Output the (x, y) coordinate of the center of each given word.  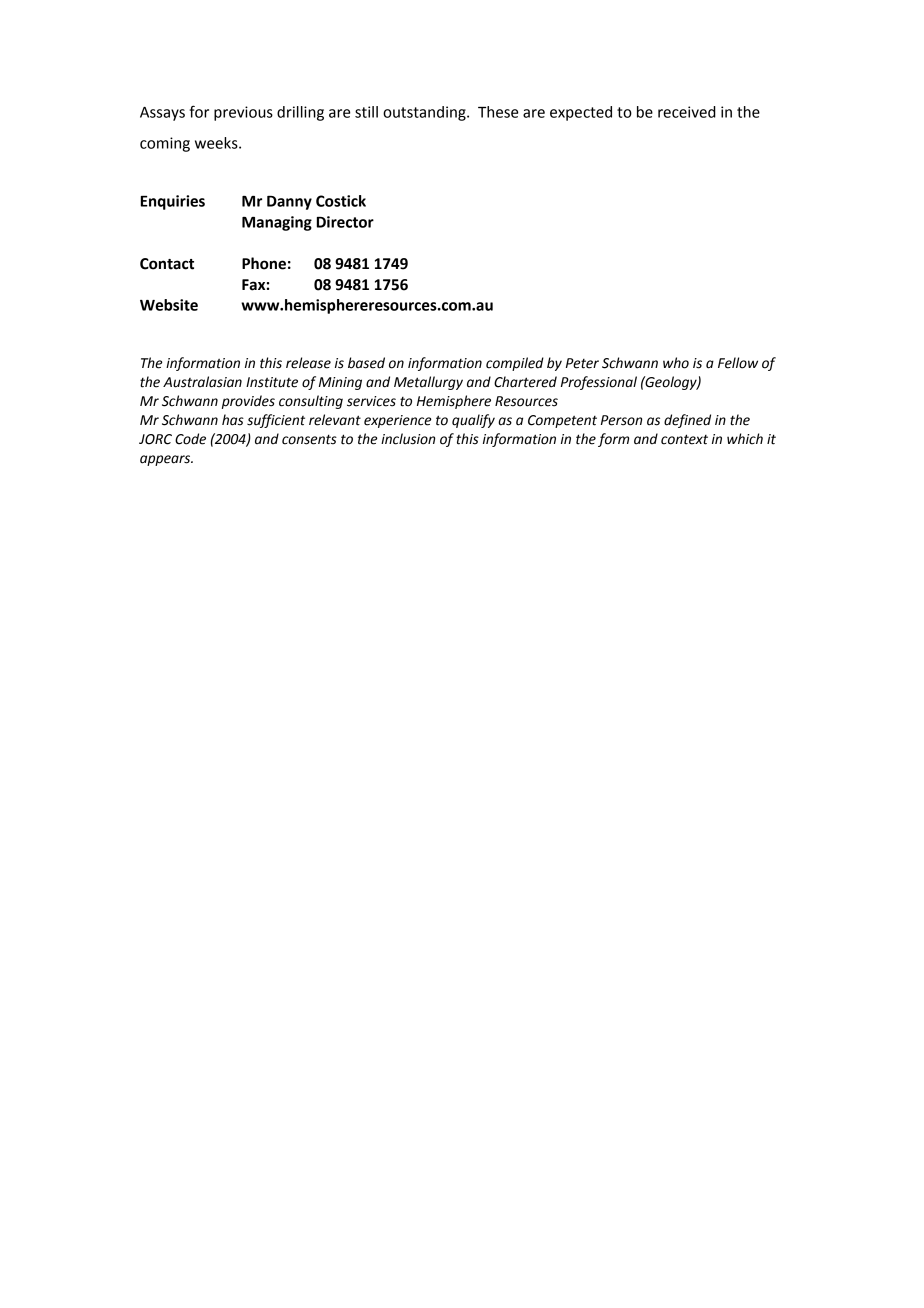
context (684, 439)
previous (243, 113)
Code (190, 439)
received (687, 112)
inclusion (408, 439)
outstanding (425, 113)
